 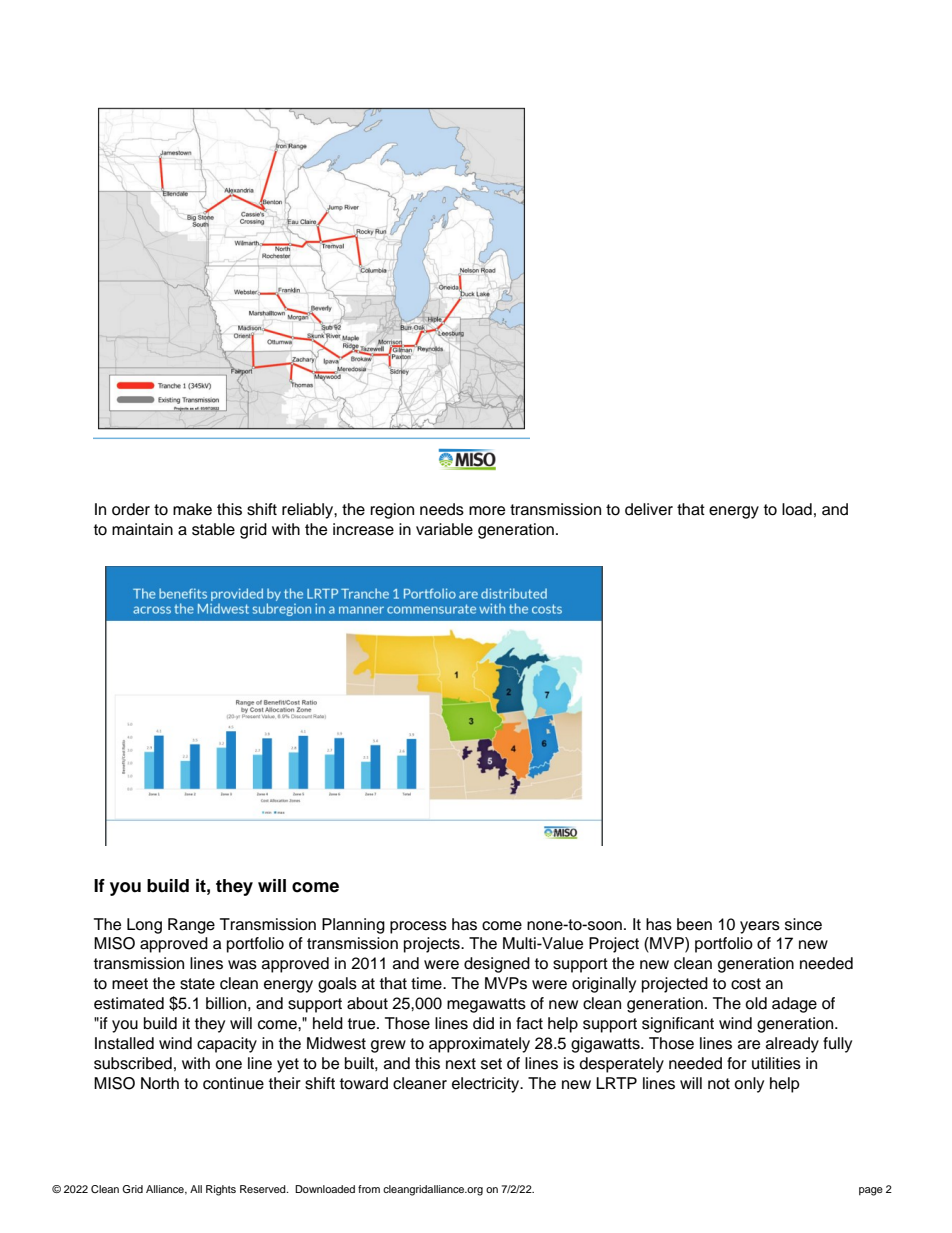 What do you see at coordinates (487, 511) in the image?
I see `more` at bounding box center [487, 511].
